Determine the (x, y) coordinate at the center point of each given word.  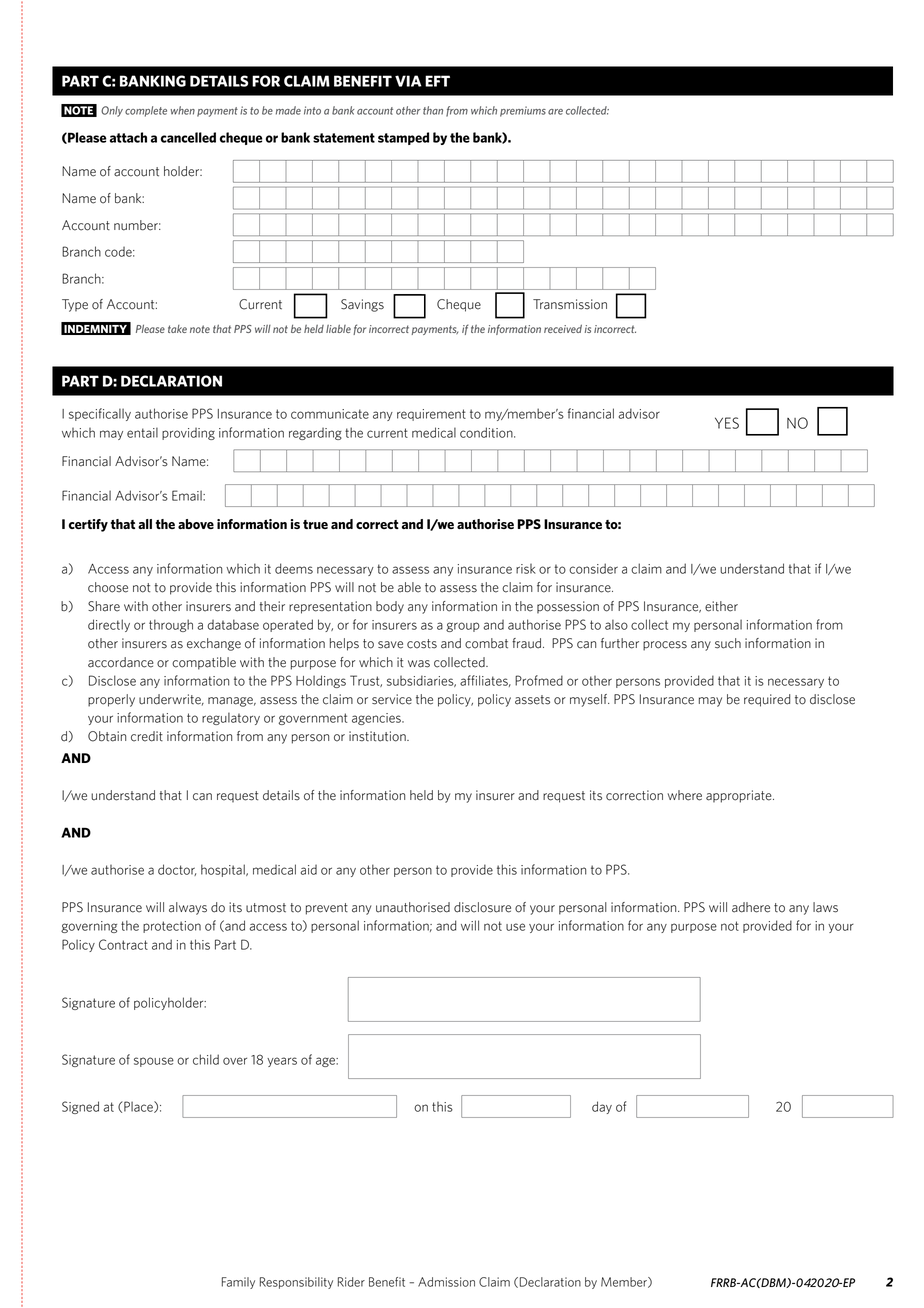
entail (142, 432)
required (767, 700)
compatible (204, 663)
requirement (431, 415)
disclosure (482, 907)
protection (172, 927)
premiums (523, 111)
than (433, 110)
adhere (751, 907)
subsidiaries (421, 681)
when (183, 110)
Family (238, 1283)
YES (727, 423)
